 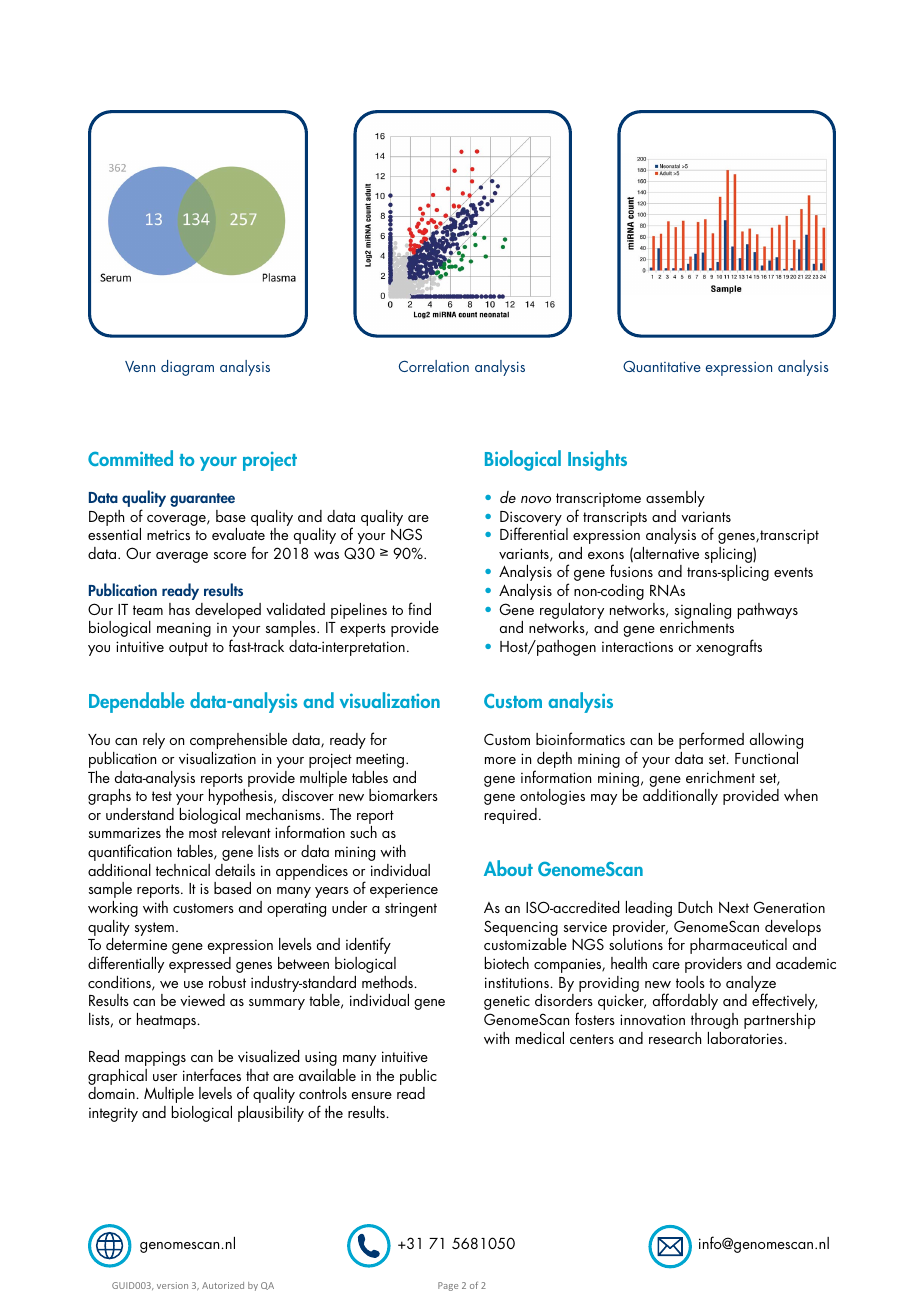 I want to click on xenografts, so click(x=729, y=647).
